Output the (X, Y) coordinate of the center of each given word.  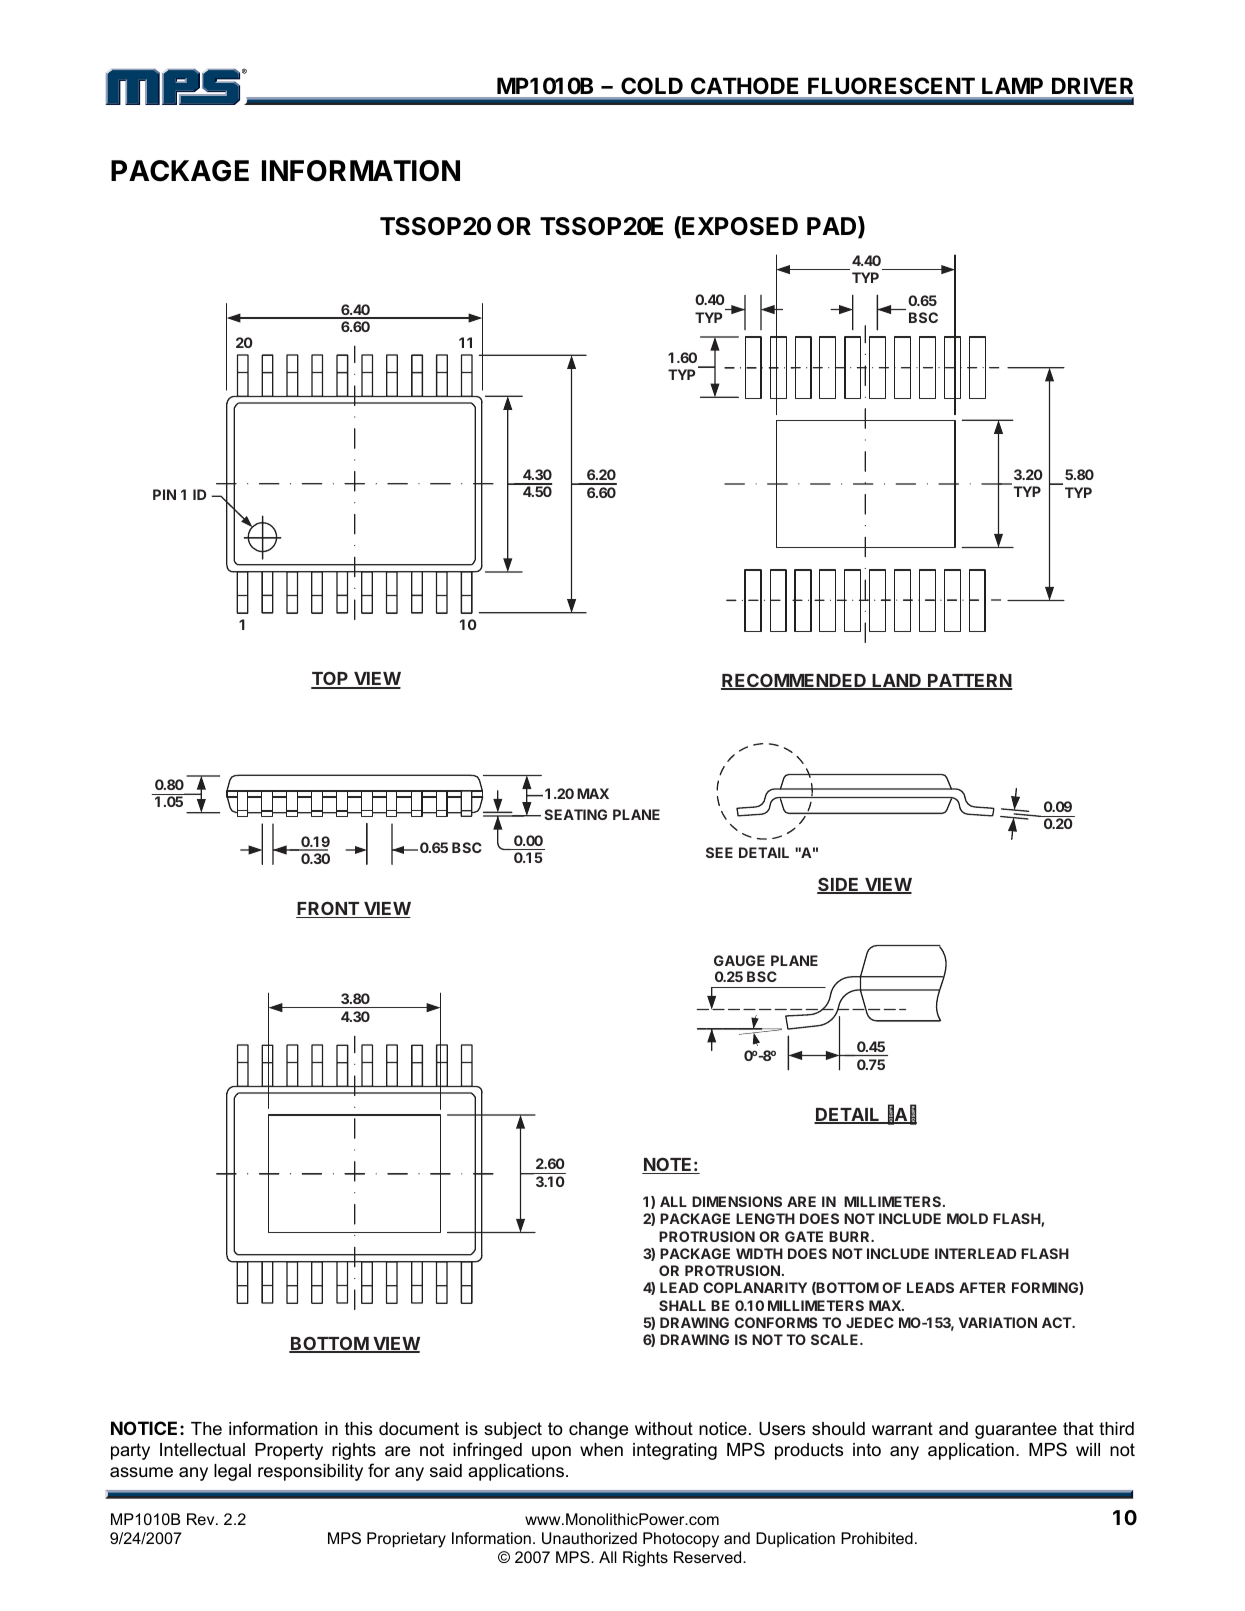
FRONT (328, 909)
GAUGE (739, 960)
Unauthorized (589, 1538)
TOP (331, 680)
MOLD (967, 1218)
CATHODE (744, 85)
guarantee (1016, 1430)
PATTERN (969, 682)
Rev (202, 1519)
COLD (652, 85)
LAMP (1012, 86)
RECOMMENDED (794, 681)
